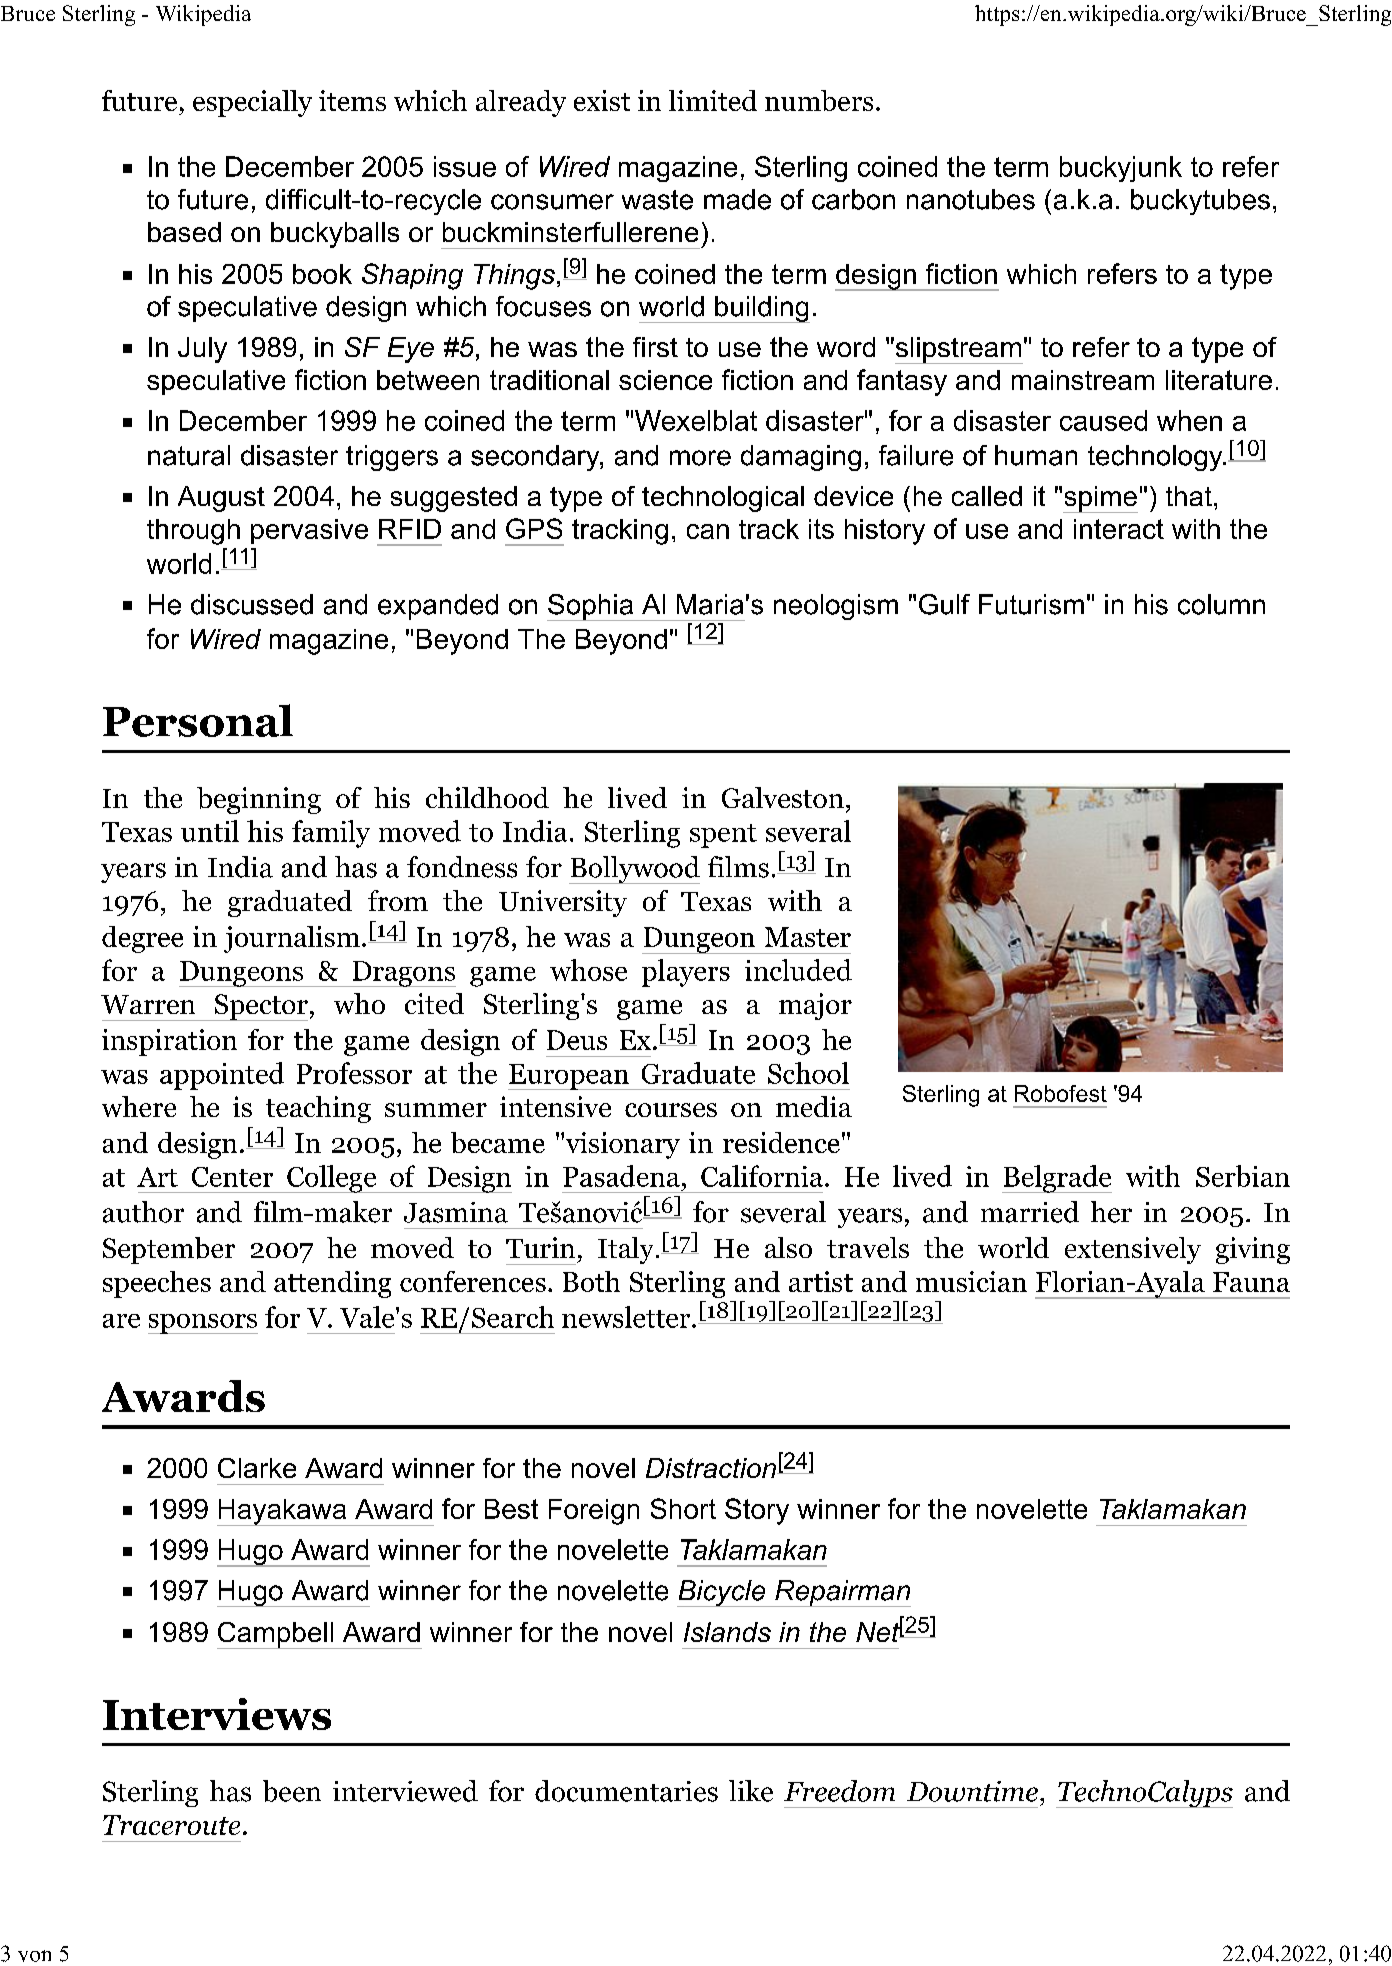 This image has width=1392, height=1966. Describe the element at coordinates (169, 1042) in the image. I see `inspiration` at that location.
